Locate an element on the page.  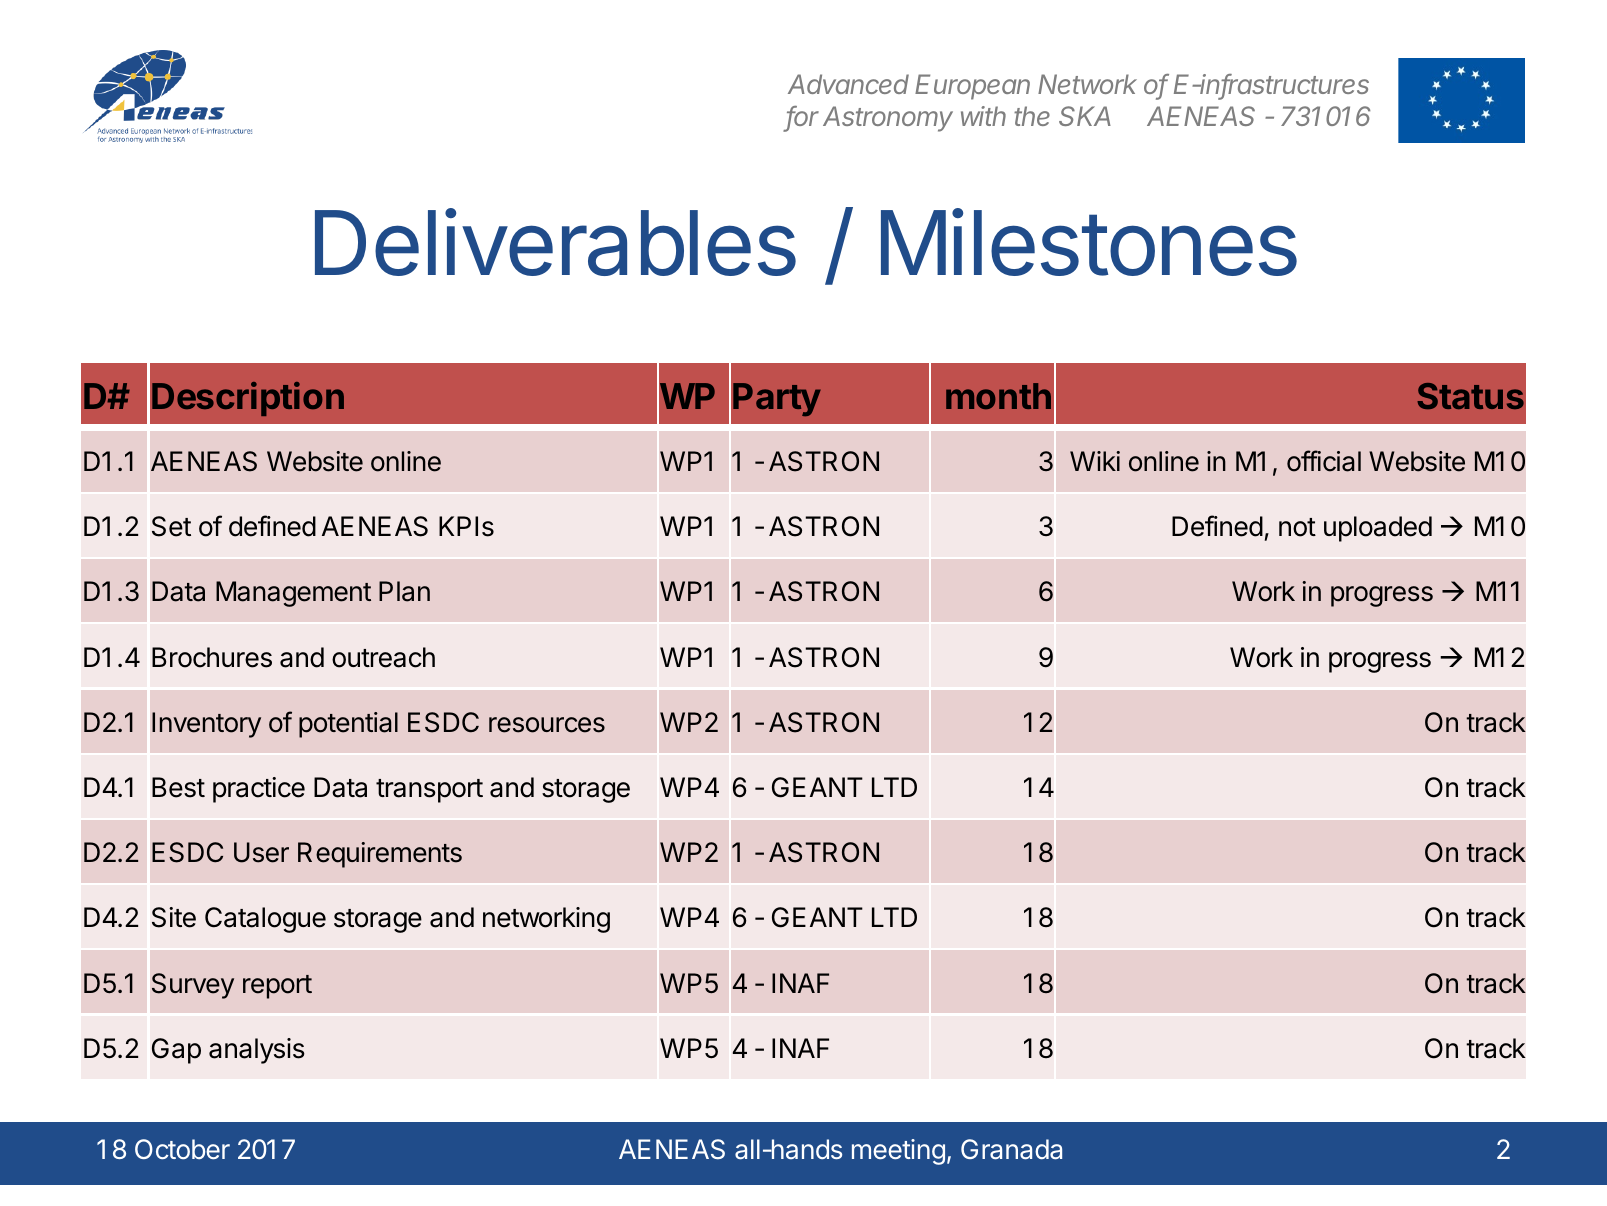
SKA is located at coordinates (1085, 116).
